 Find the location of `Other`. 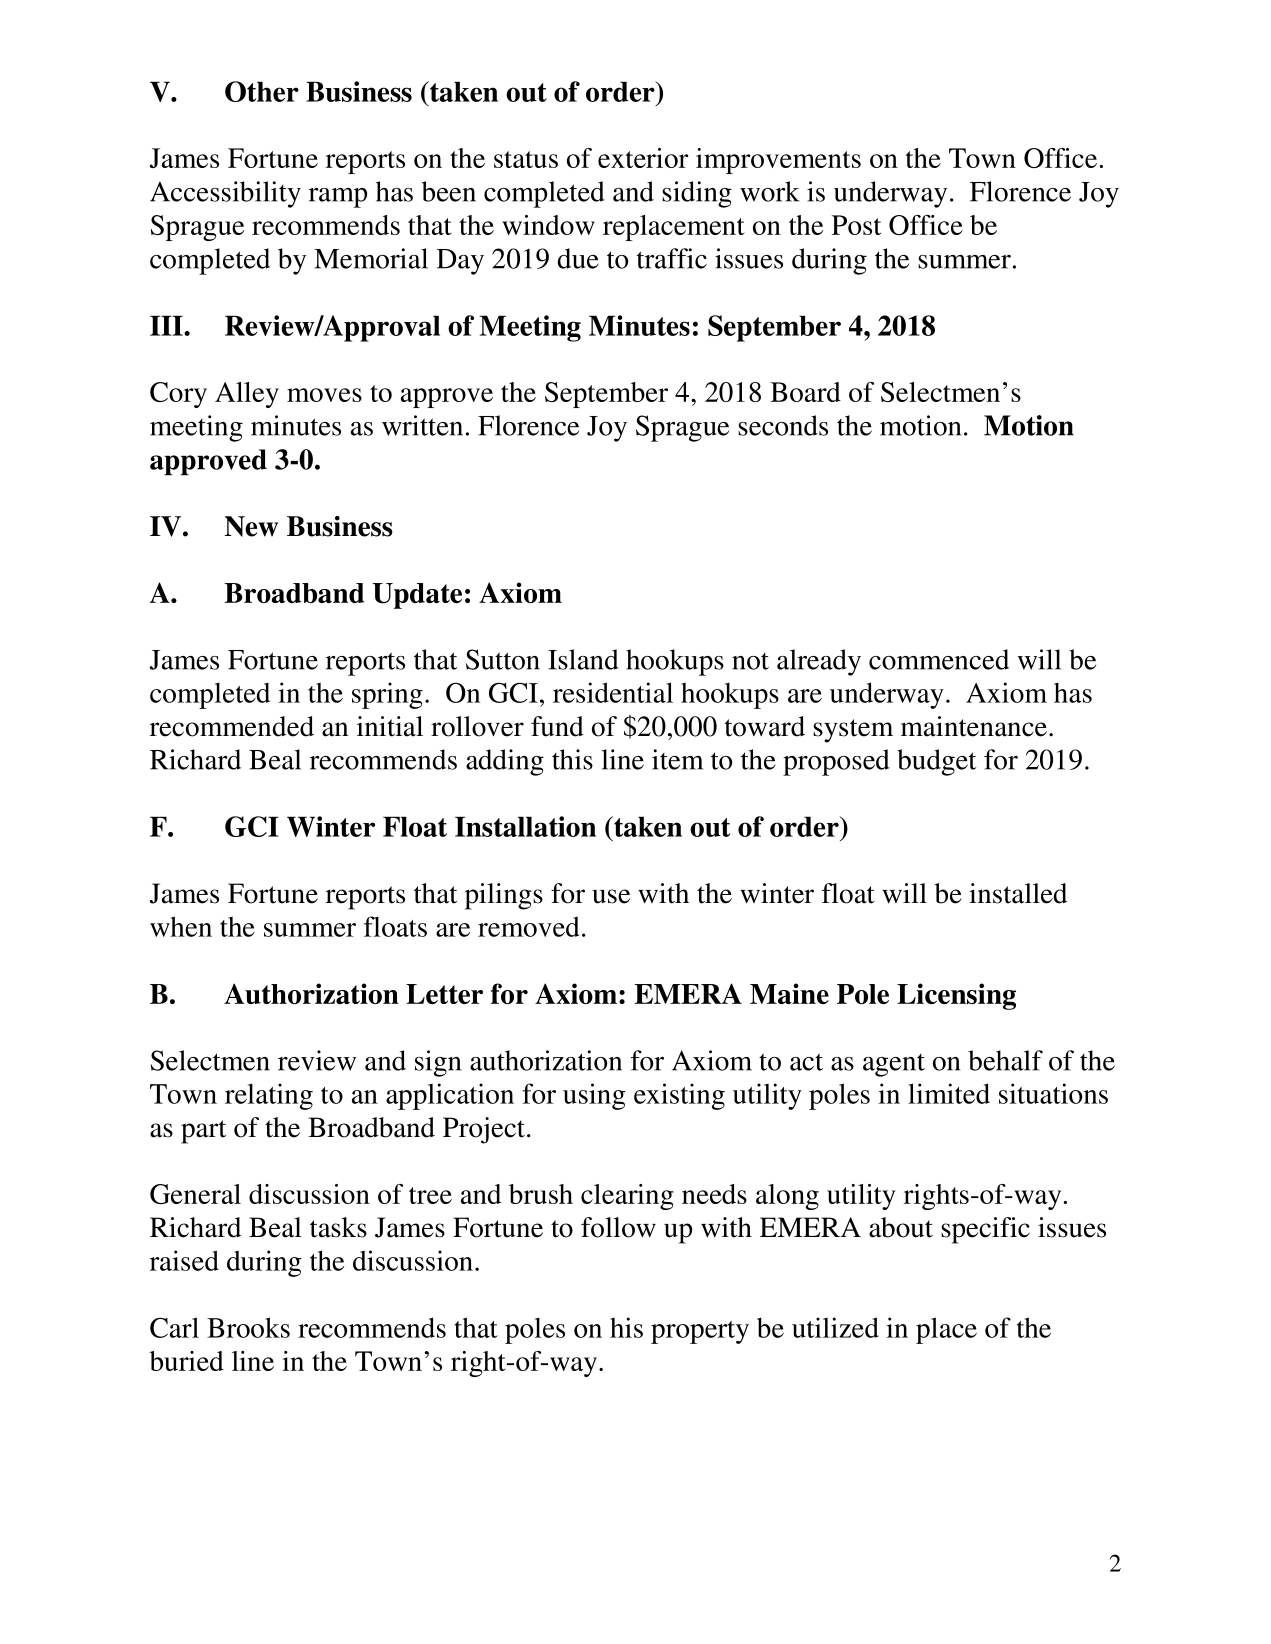

Other is located at coordinates (262, 91).
